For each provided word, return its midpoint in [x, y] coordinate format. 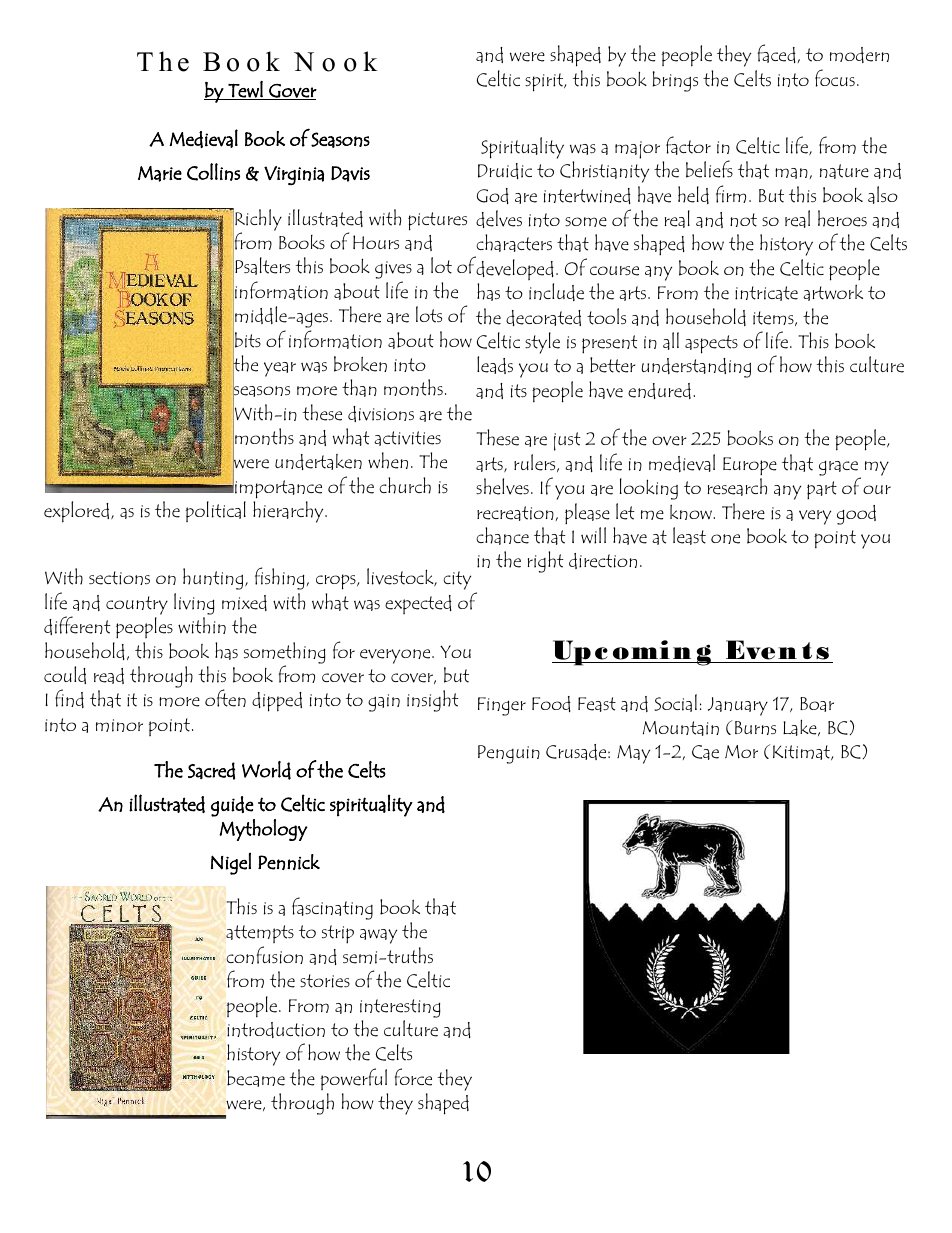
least [689, 536]
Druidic [505, 171]
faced [776, 53]
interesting [400, 1008]
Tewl [245, 90]
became [256, 1078]
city [457, 580]
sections [119, 578]
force [413, 1077]
